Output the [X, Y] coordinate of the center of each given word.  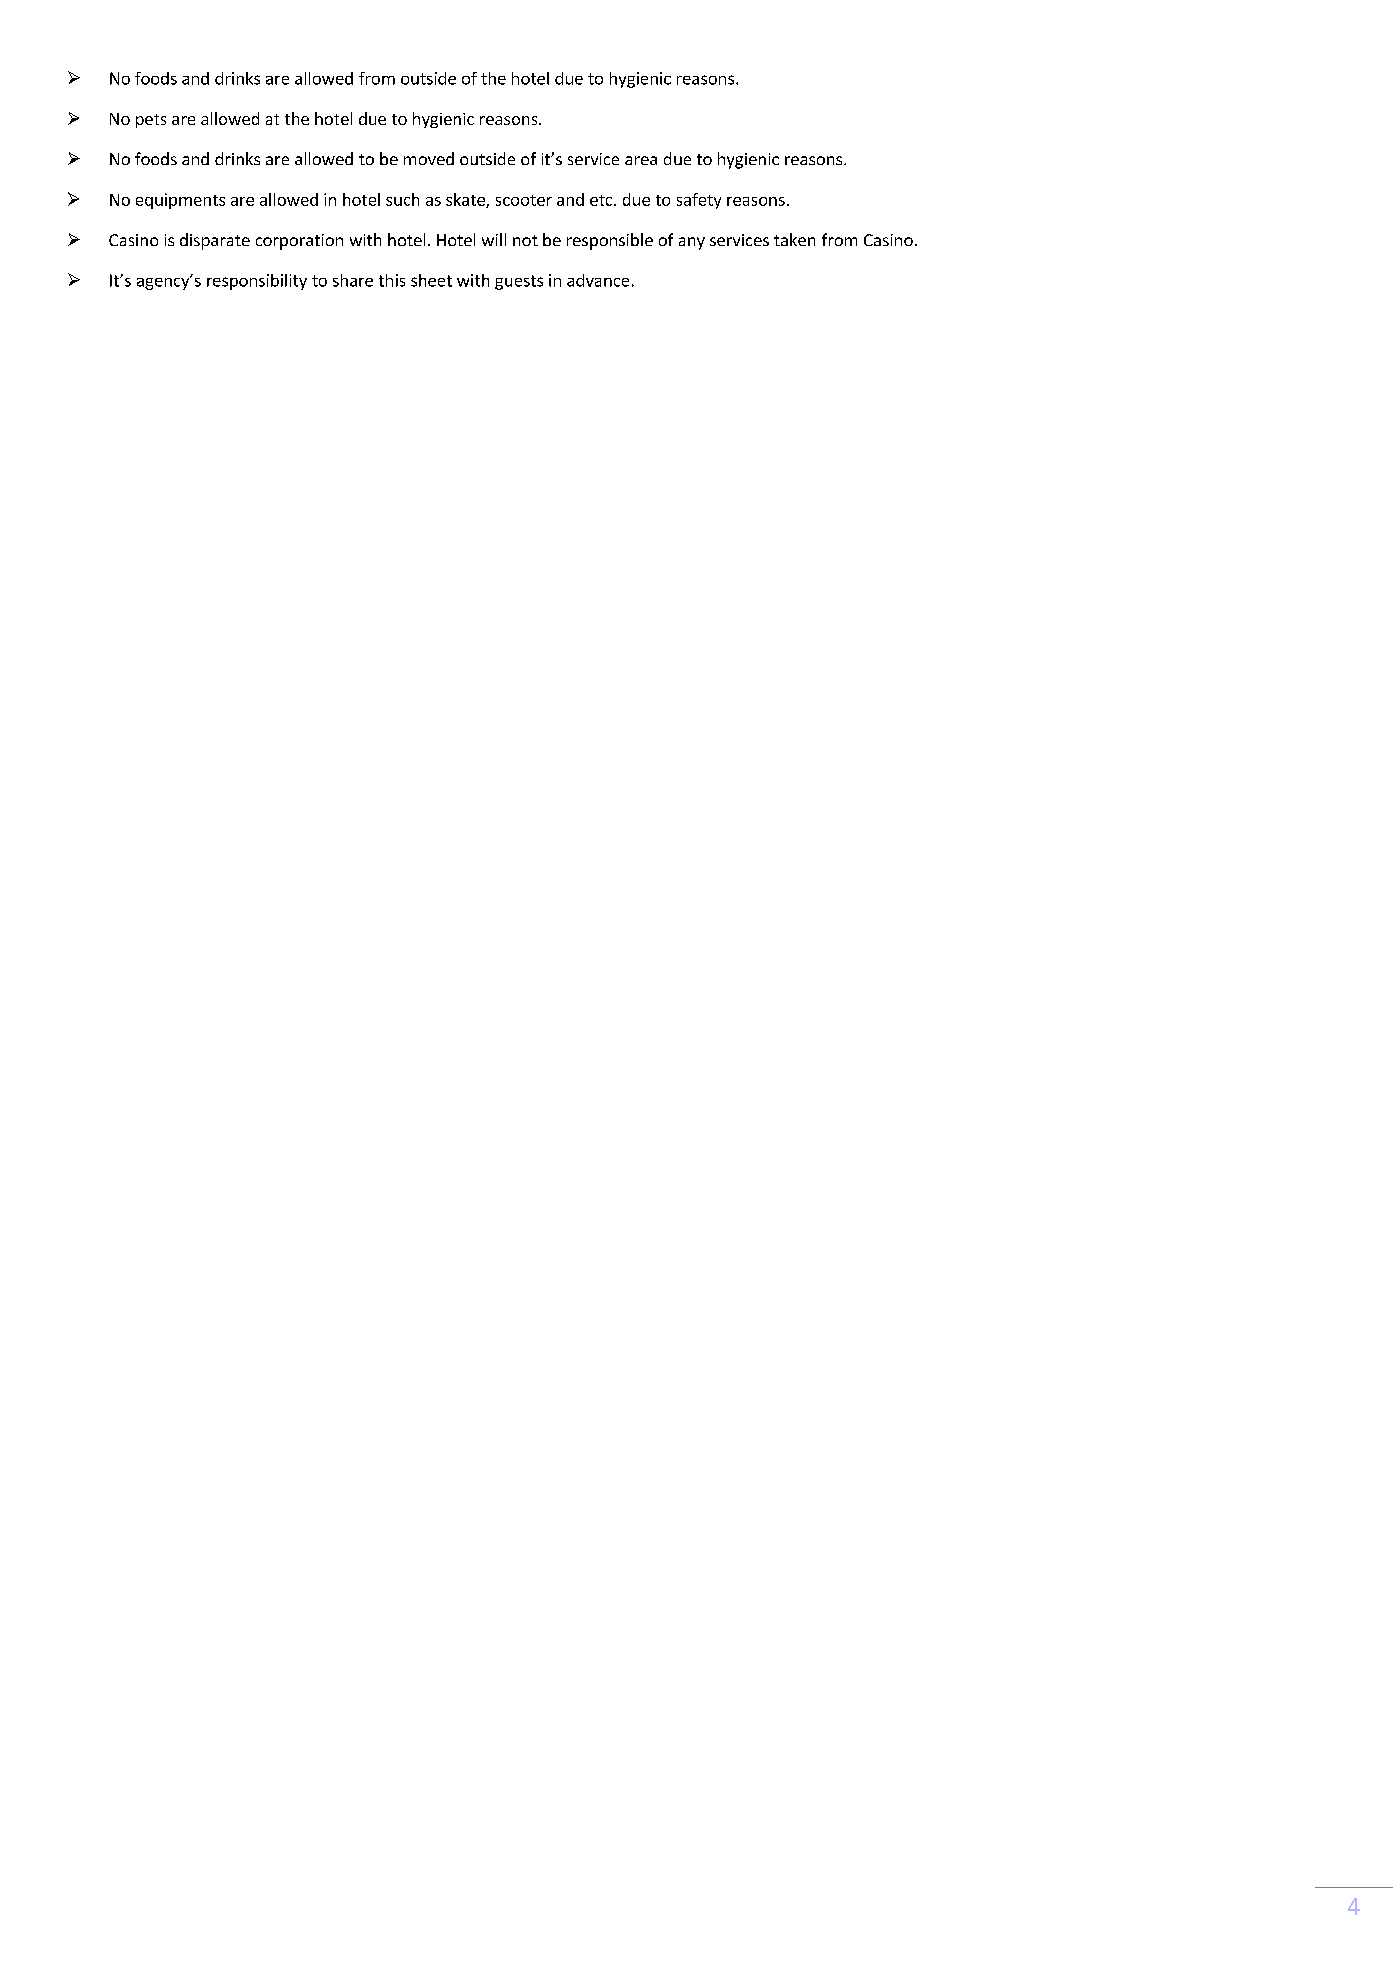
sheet [431, 280]
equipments [180, 201]
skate [466, 200]
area [641, 160]
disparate [215, 241]
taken [794, 239]
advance [598, 280]
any [692, 243]
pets [151, 121]
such [402, 199]
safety [699, 201]
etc [602, 200]
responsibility [257, 282]
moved [429, 158]
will [494, 239]
